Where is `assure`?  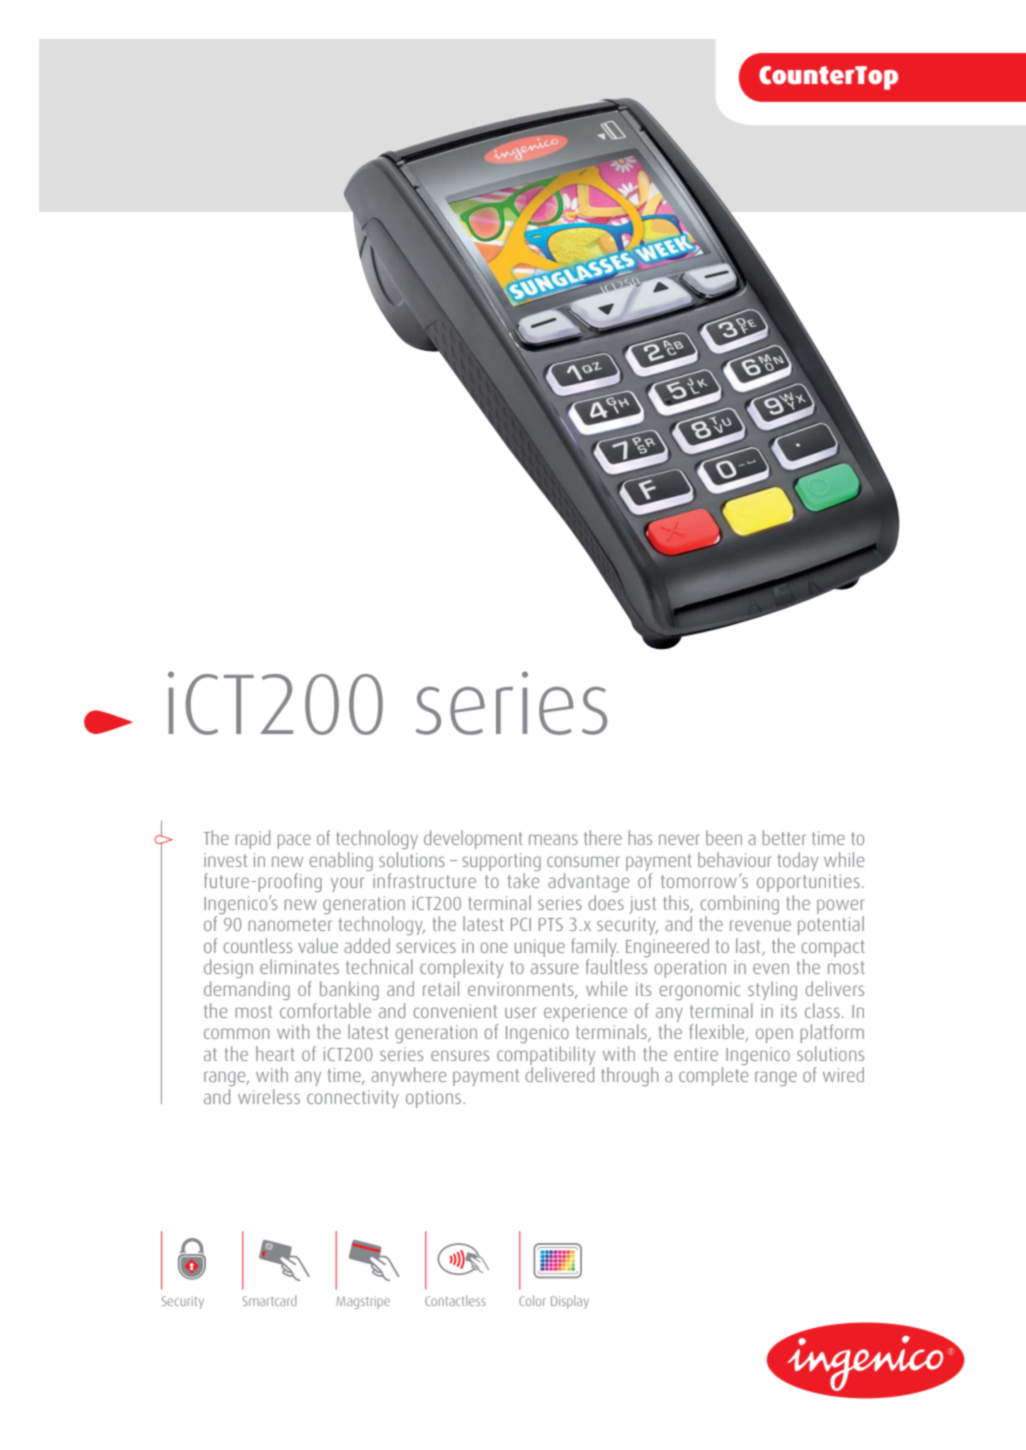
assure is located at coordinates (554, 968).
